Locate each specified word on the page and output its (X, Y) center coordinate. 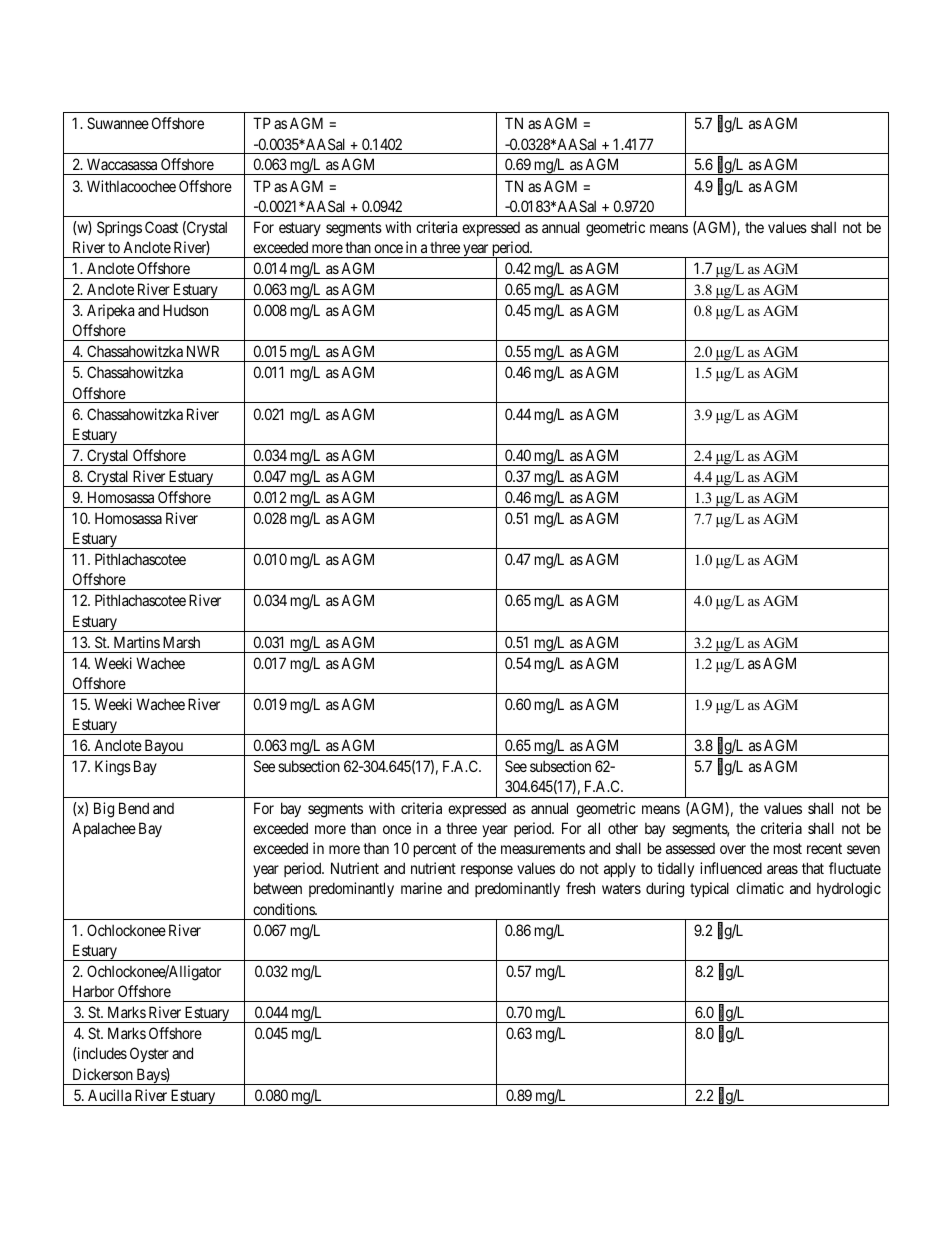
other (623, 828)
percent (435, 850)
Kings (113, 768)
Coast (161, 227)
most (788, 848)
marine (421, 888)
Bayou (163, 747)
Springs (119, 229)
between (278, 888)
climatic (760, 888)
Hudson (185, 310)
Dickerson (103, 1074)
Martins (137, 642)
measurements (543, 848)
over (733, 849)
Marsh (181, 642)
